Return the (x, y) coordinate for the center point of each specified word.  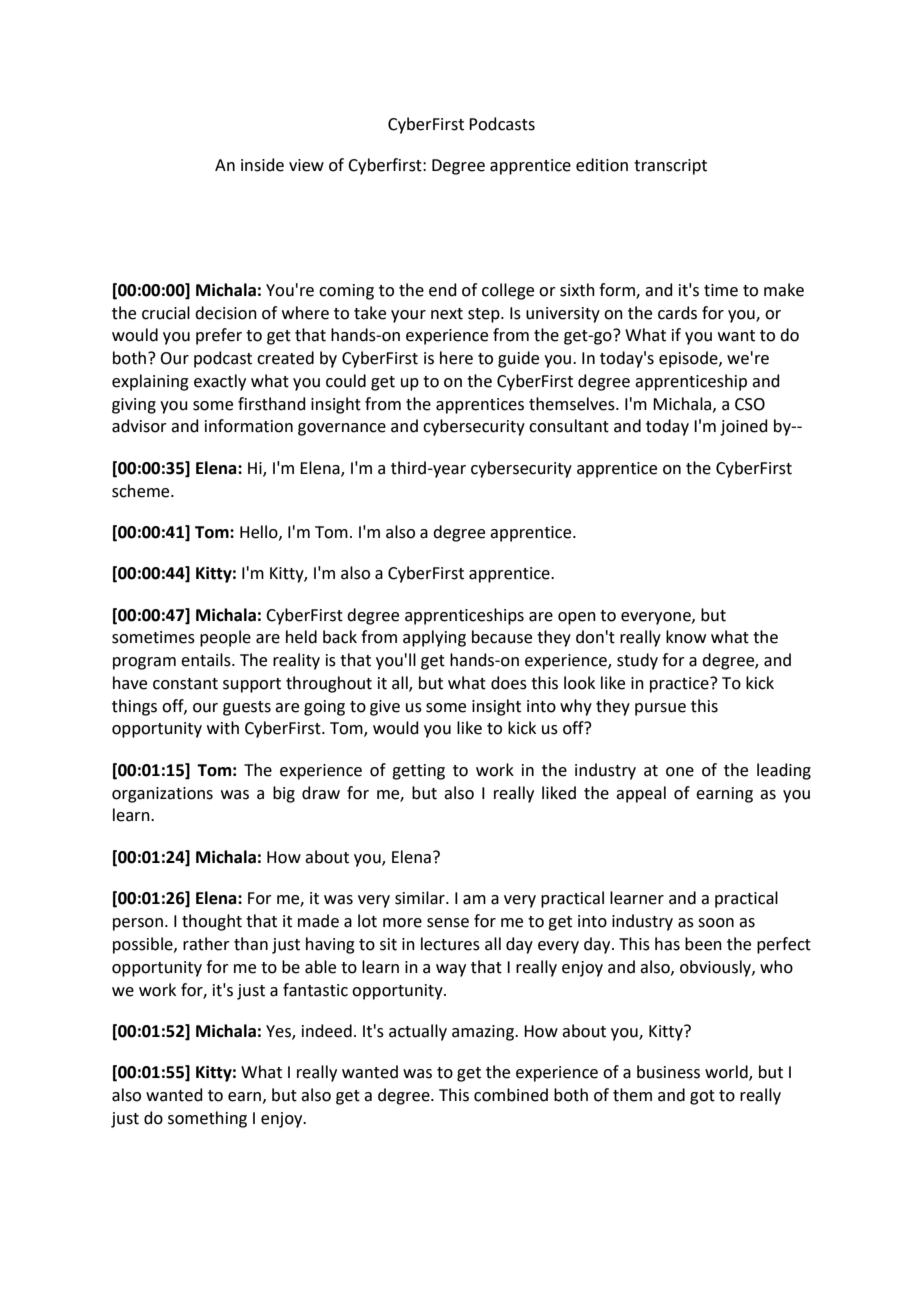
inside (262, 165)
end (443, 290)
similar (421, 898)
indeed (327, 1031)
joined (744, 427)
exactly (220, 382)
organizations (162, 795)
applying (434, 638)
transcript (670, 167)
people (225, 638)
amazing (484, 1033)
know (686, 637)
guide (518, 359)
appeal (641, 794)
